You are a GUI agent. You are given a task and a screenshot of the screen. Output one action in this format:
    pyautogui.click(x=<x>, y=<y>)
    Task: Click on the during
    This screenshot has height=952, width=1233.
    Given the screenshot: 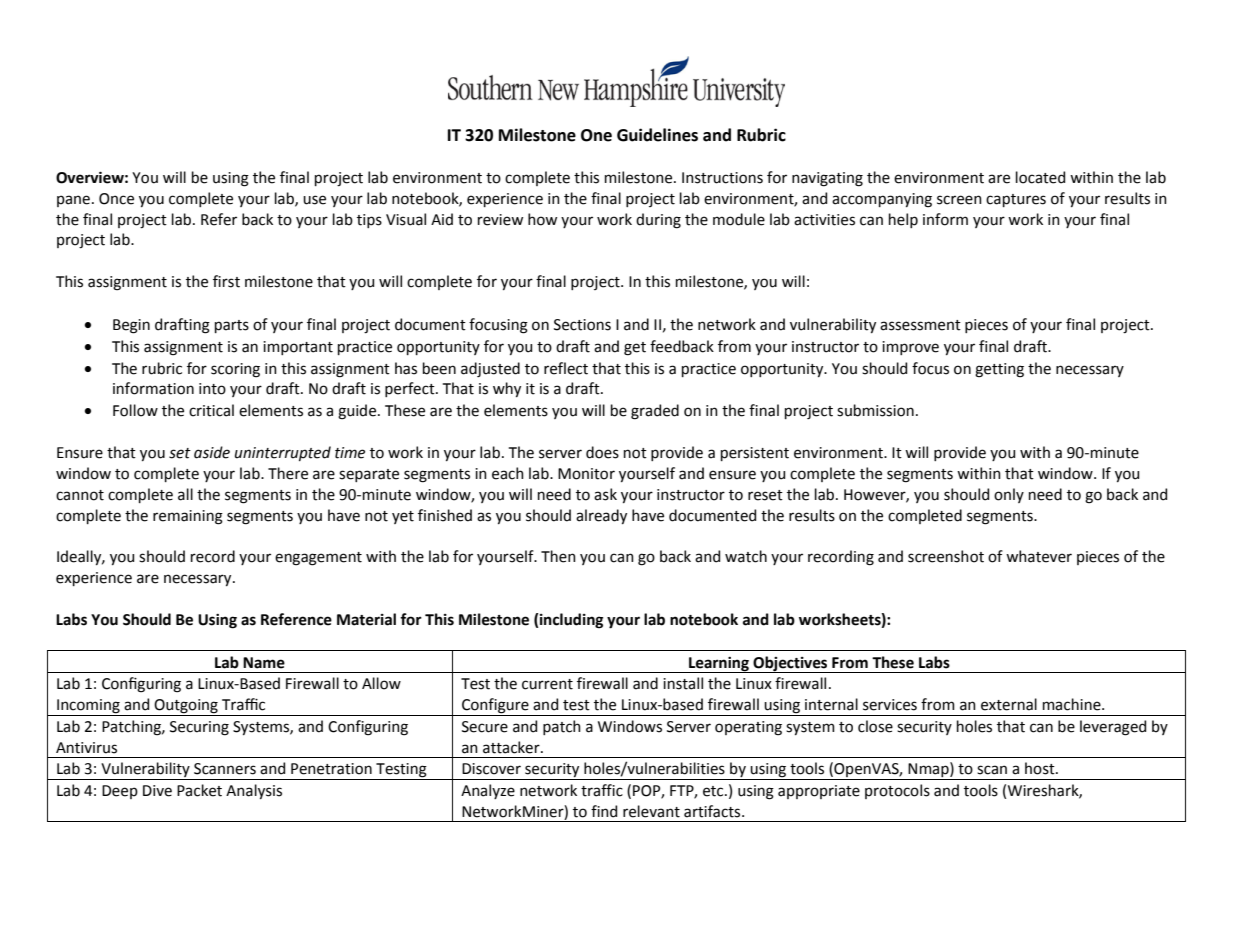 What is the action you would take?
    pyautogui.click(x=658, y=221)
